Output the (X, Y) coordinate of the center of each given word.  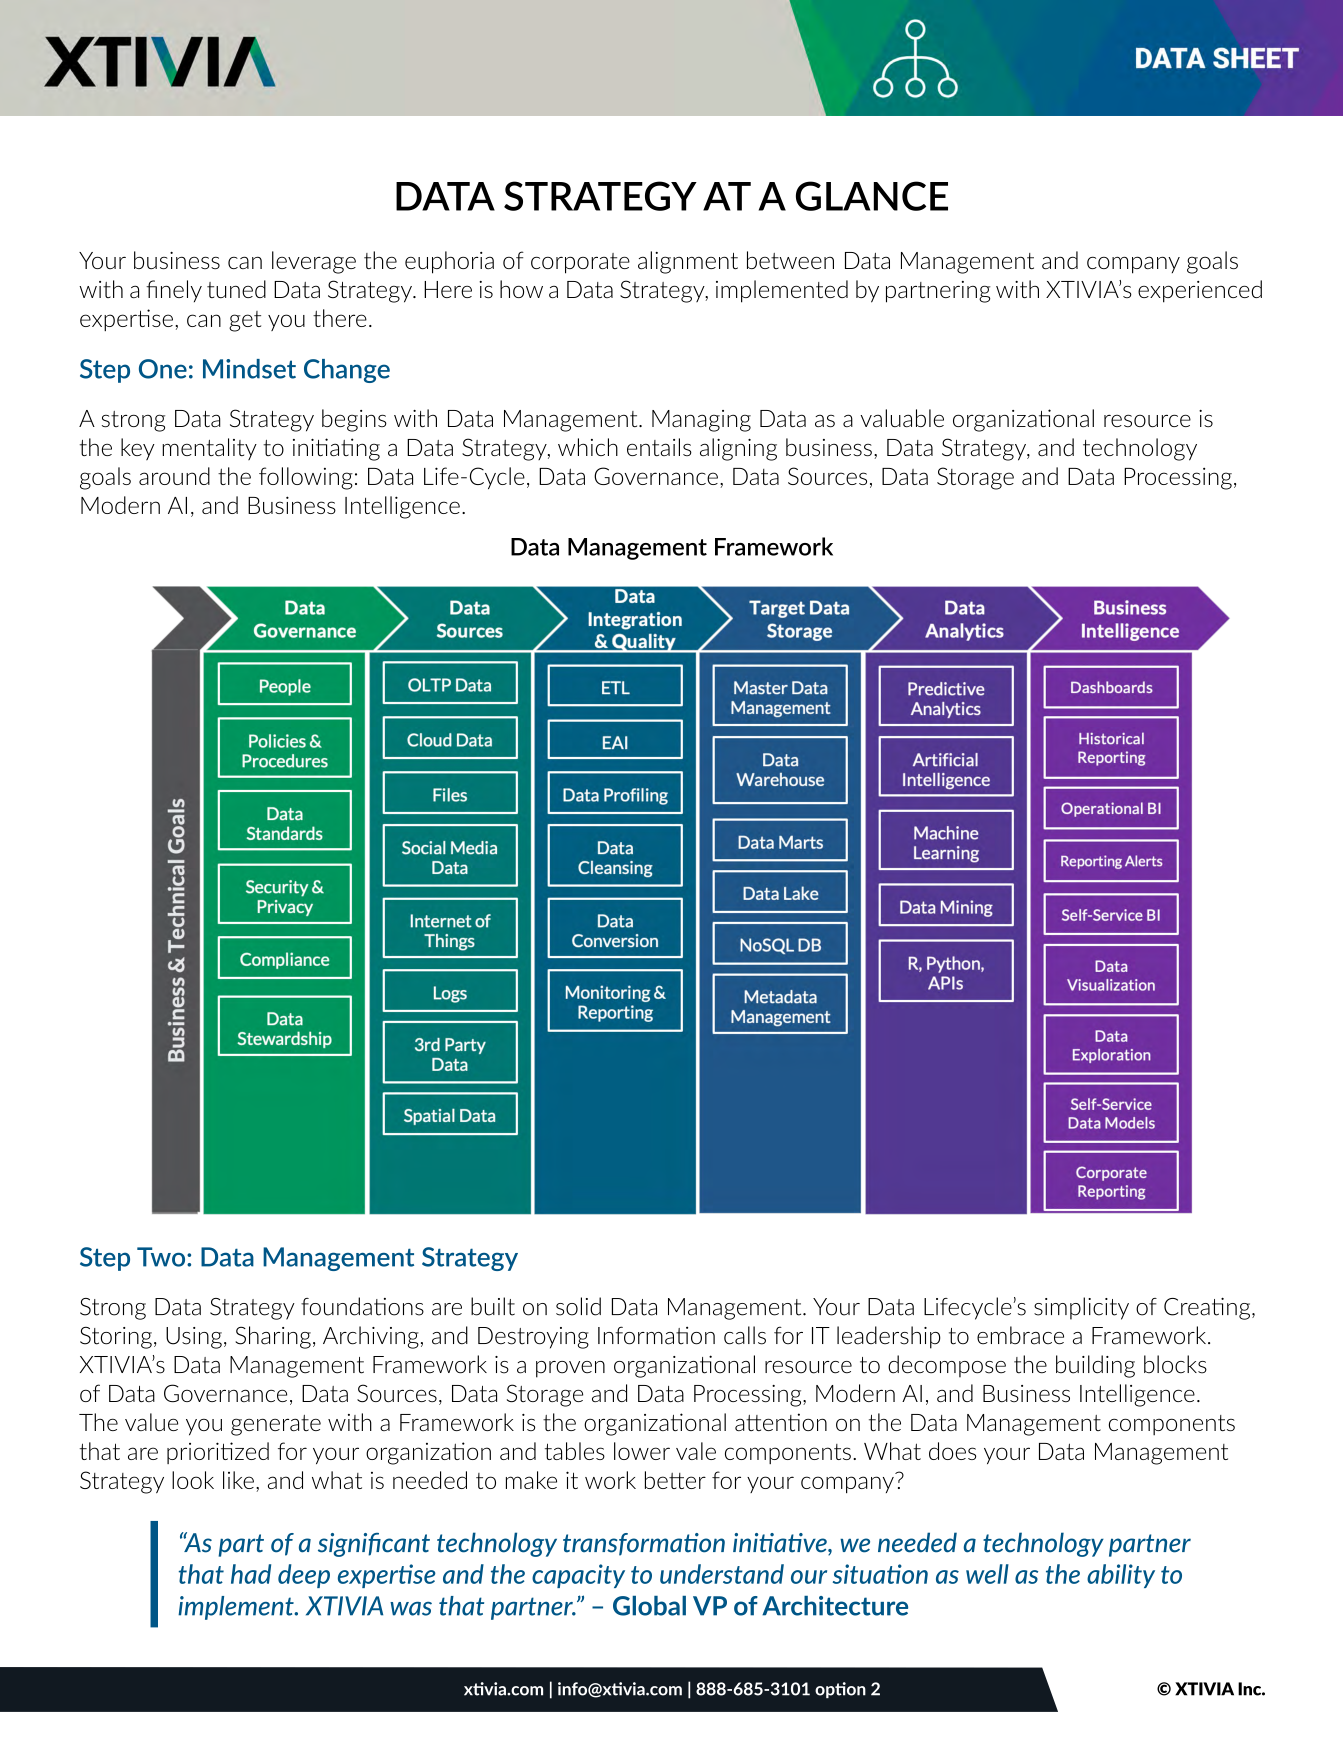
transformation (644, 1544)
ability (1121, 1576)
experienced (1200, 291)
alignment (688, 262)
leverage (314, 262)
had (251, 1574)
